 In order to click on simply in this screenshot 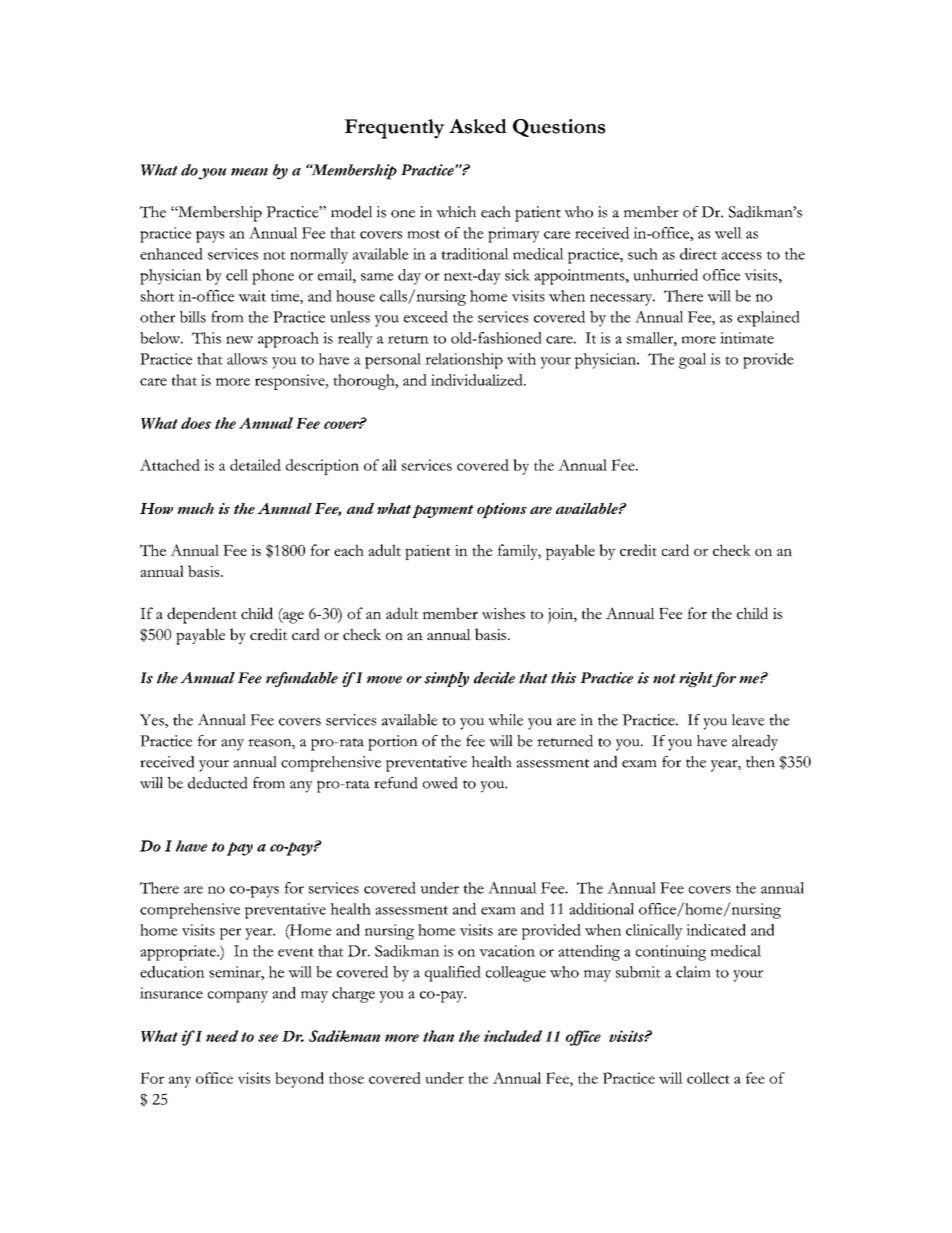, I will do `click(446, 679)`.
